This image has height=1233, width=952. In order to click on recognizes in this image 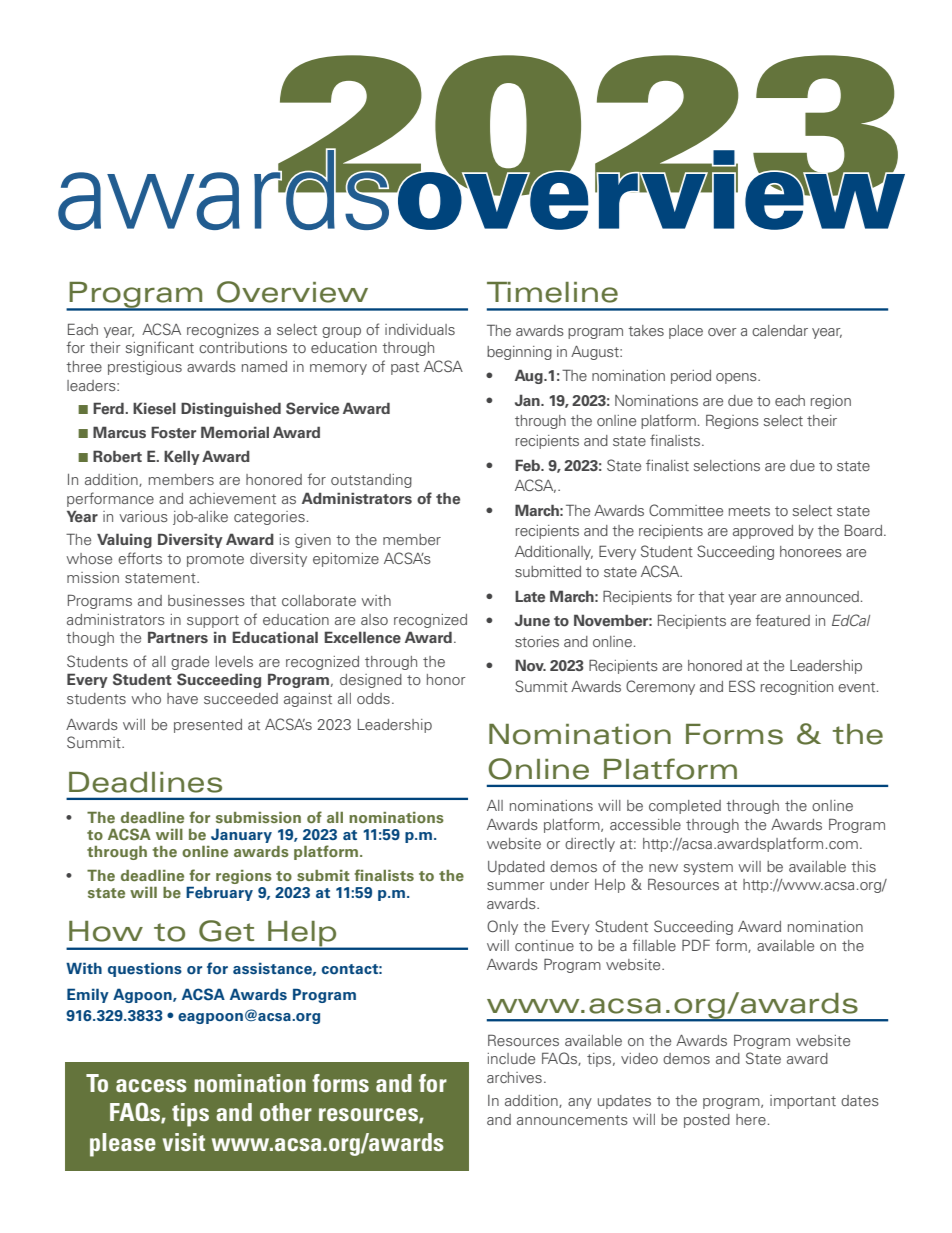, I will do `click(223, 331)`.
